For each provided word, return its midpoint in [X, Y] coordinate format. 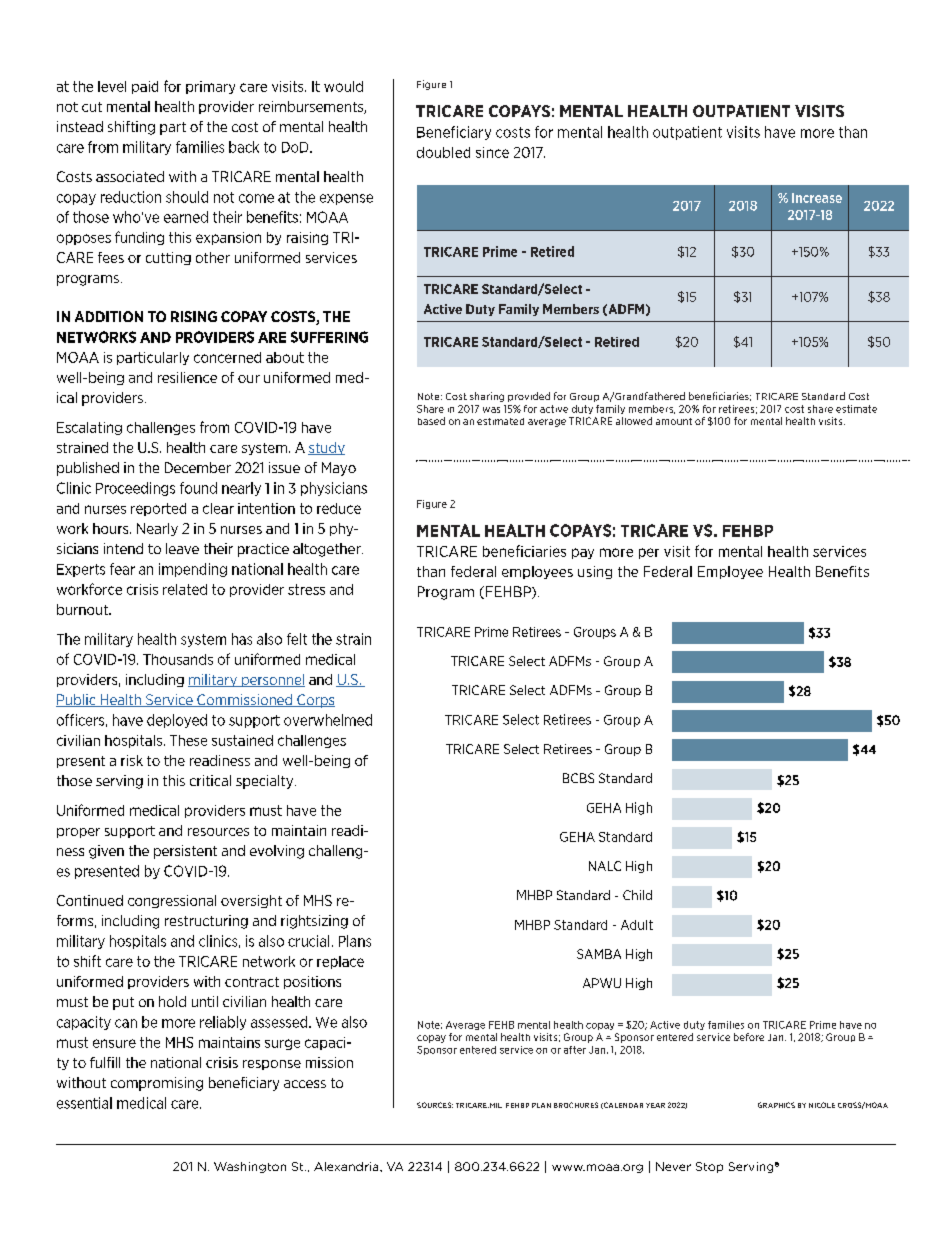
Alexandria [347, 1166]
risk [132, 760]
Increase [817, 198]
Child [637, 895]
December [198, 467]
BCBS [578, 778]
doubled [443, 152]
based [431, 421]
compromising [157, 1084]
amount [674, 421]
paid [145, 87]
